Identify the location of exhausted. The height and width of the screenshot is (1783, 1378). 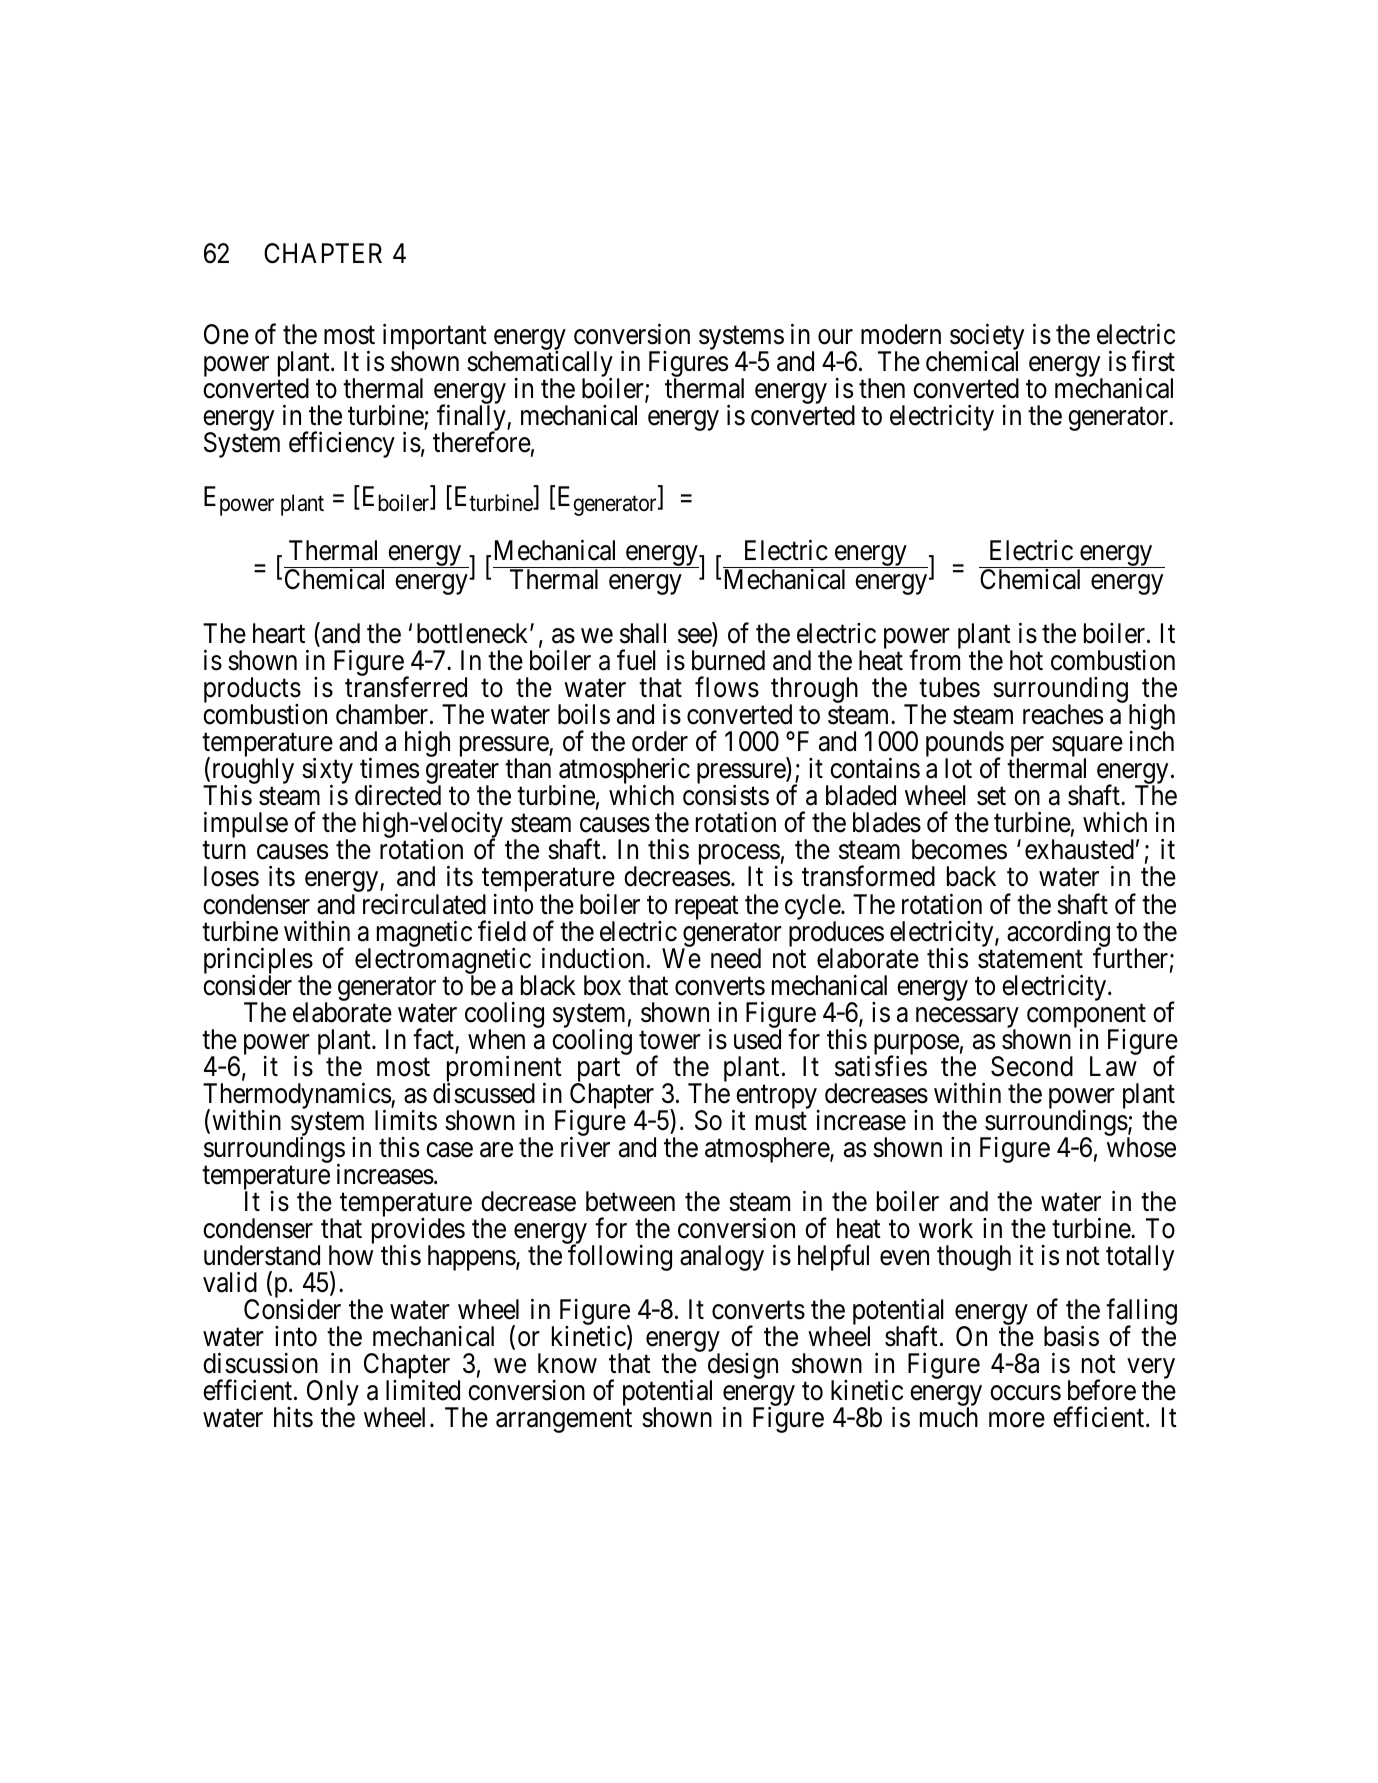
(1079, 849).
